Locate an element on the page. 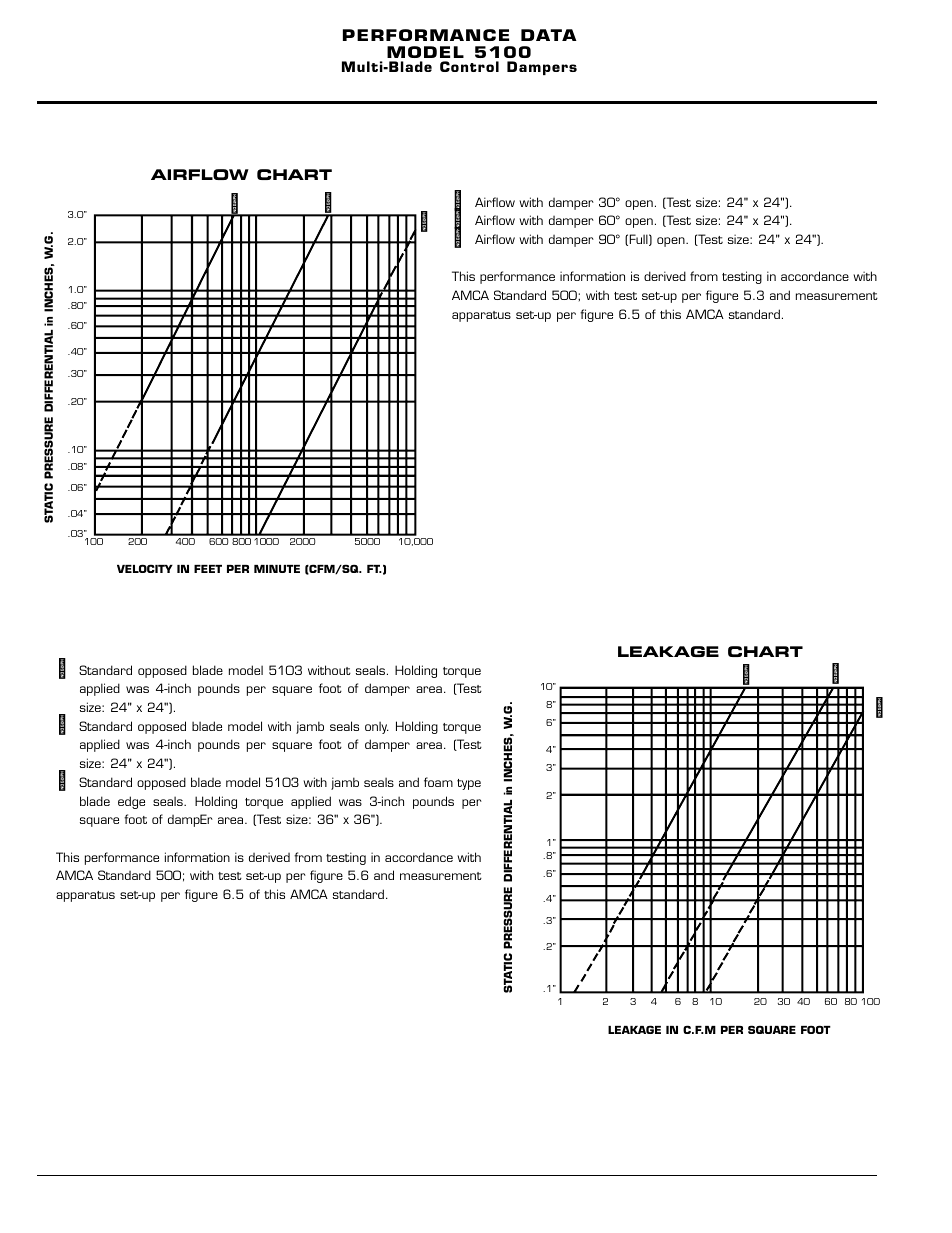  Control is located at coordinates (469, 66).
